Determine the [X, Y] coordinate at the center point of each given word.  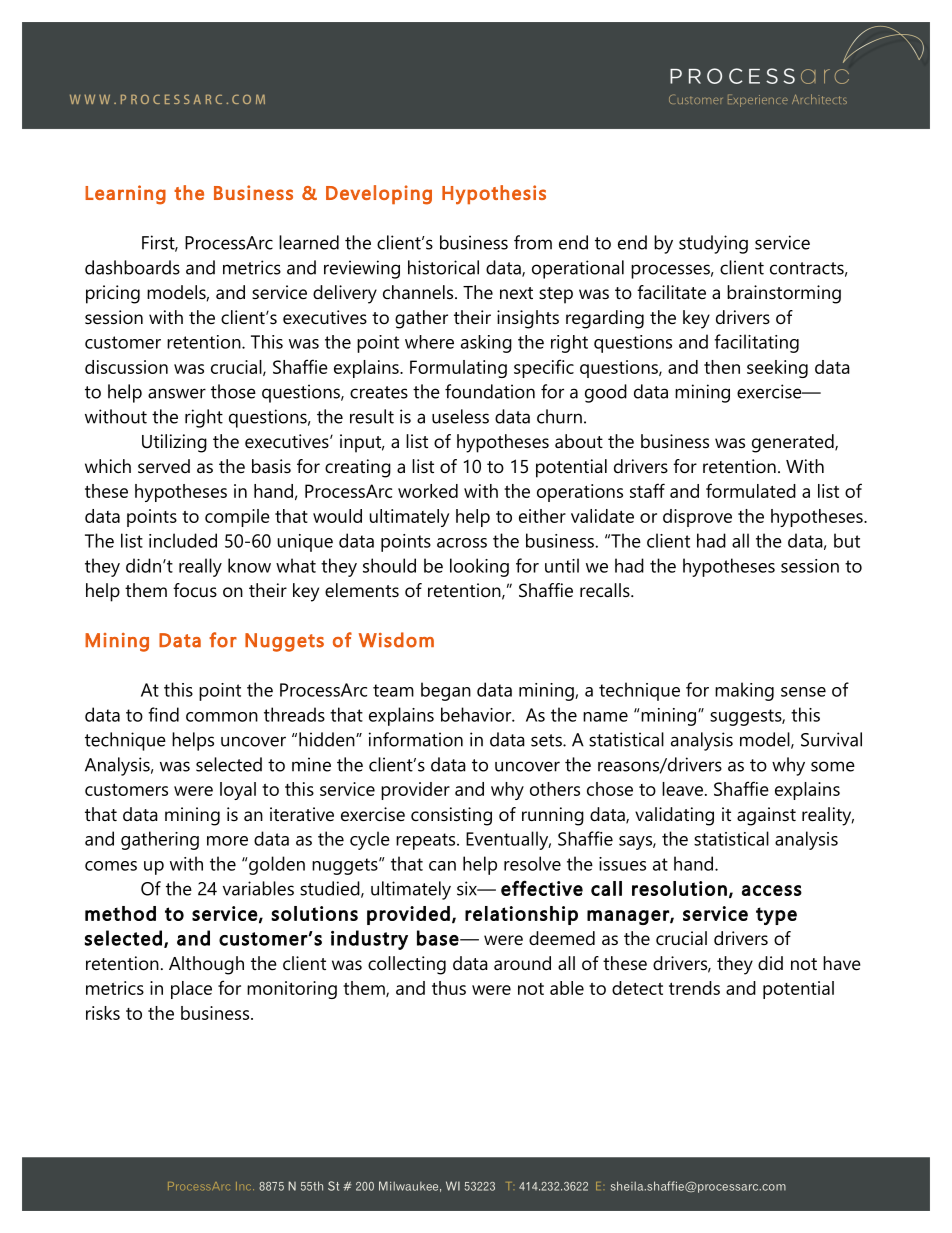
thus [449, 988]
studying [713, 244]
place [191, 990]
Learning [125, 195]
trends [694, 988]
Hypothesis [494, 195]
